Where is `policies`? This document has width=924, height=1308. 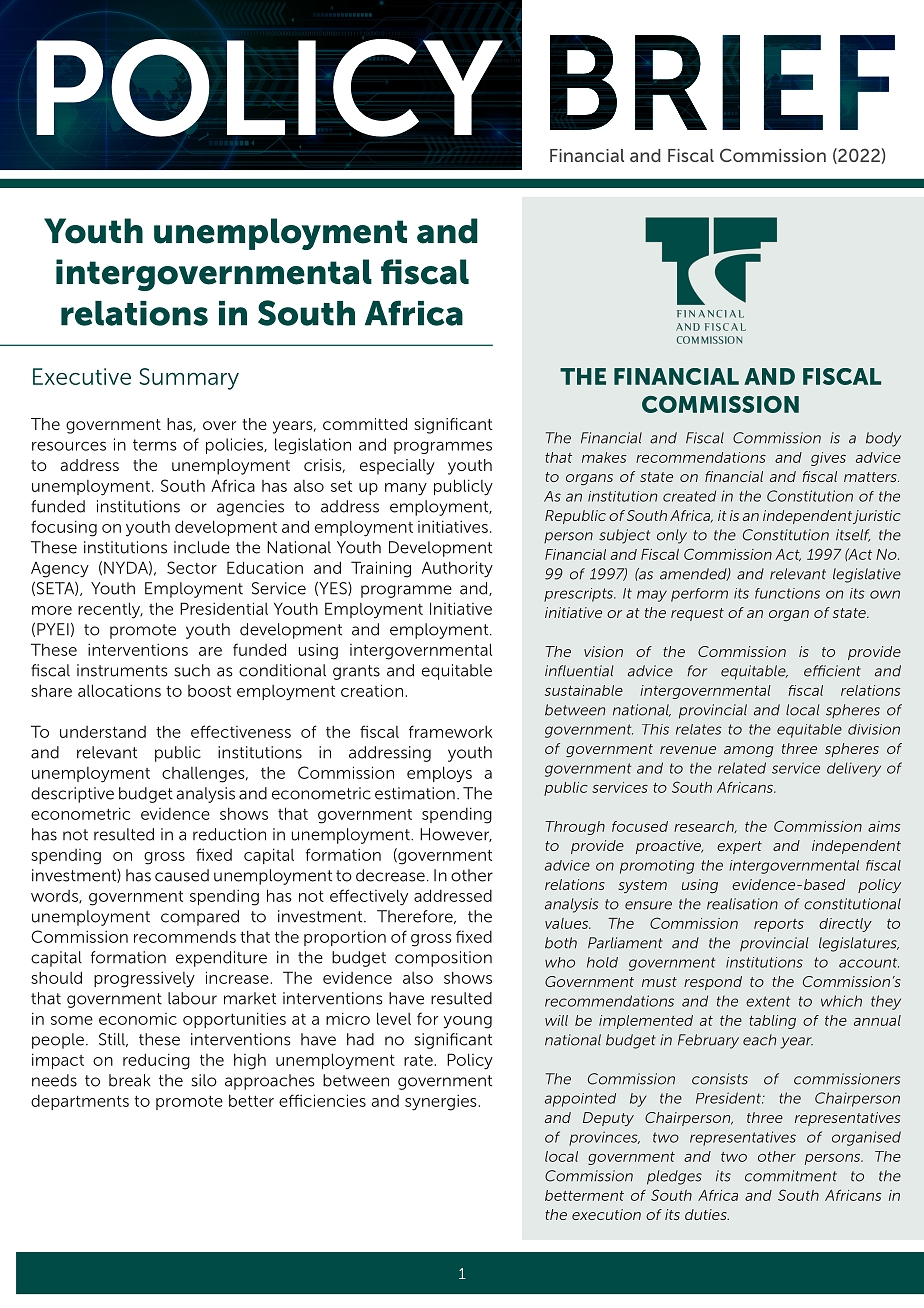 policies is located at coordinates (235, 446).
